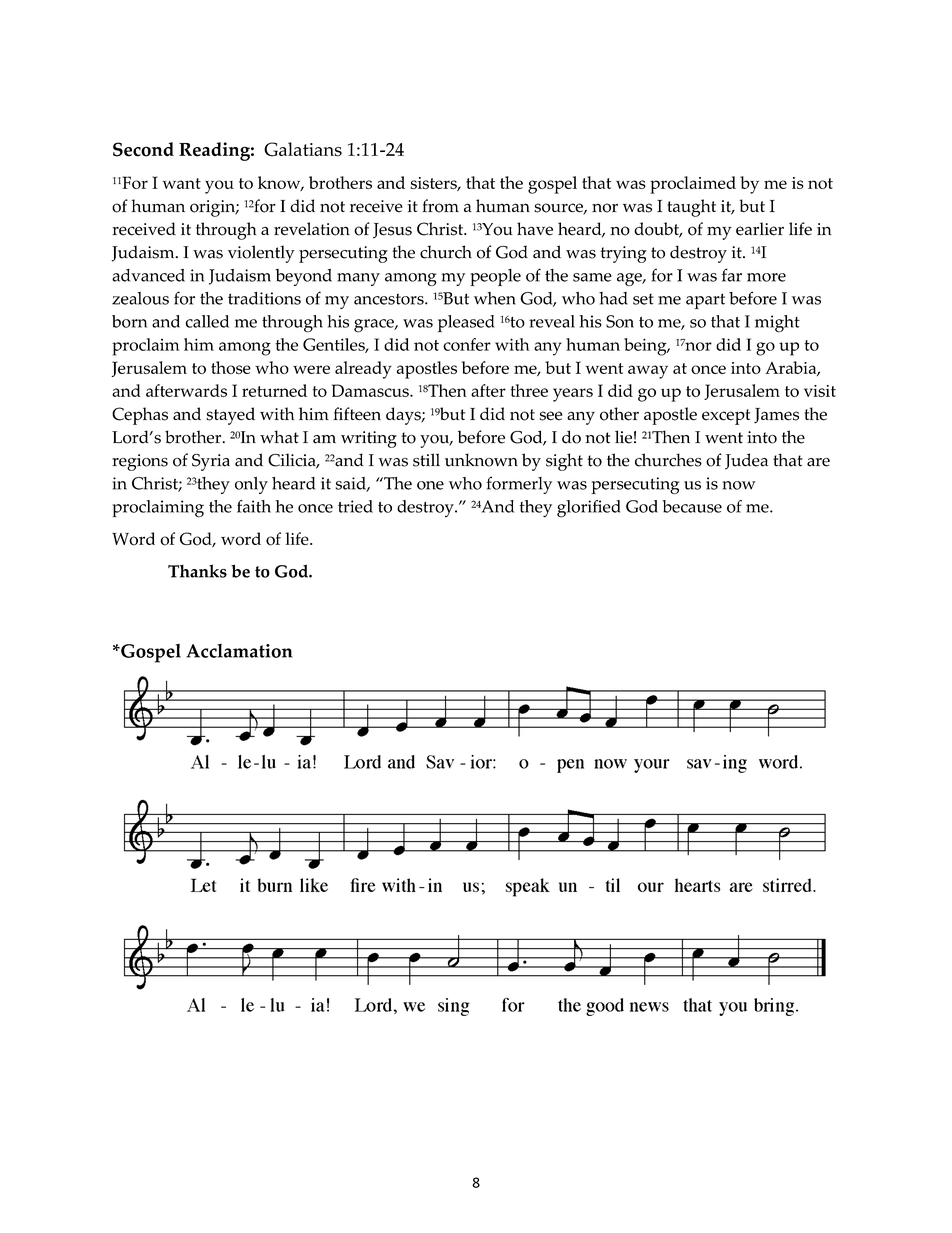 The width and height of the document is (952, 1233). I want to click on Acclamation, so click(239, 651).
